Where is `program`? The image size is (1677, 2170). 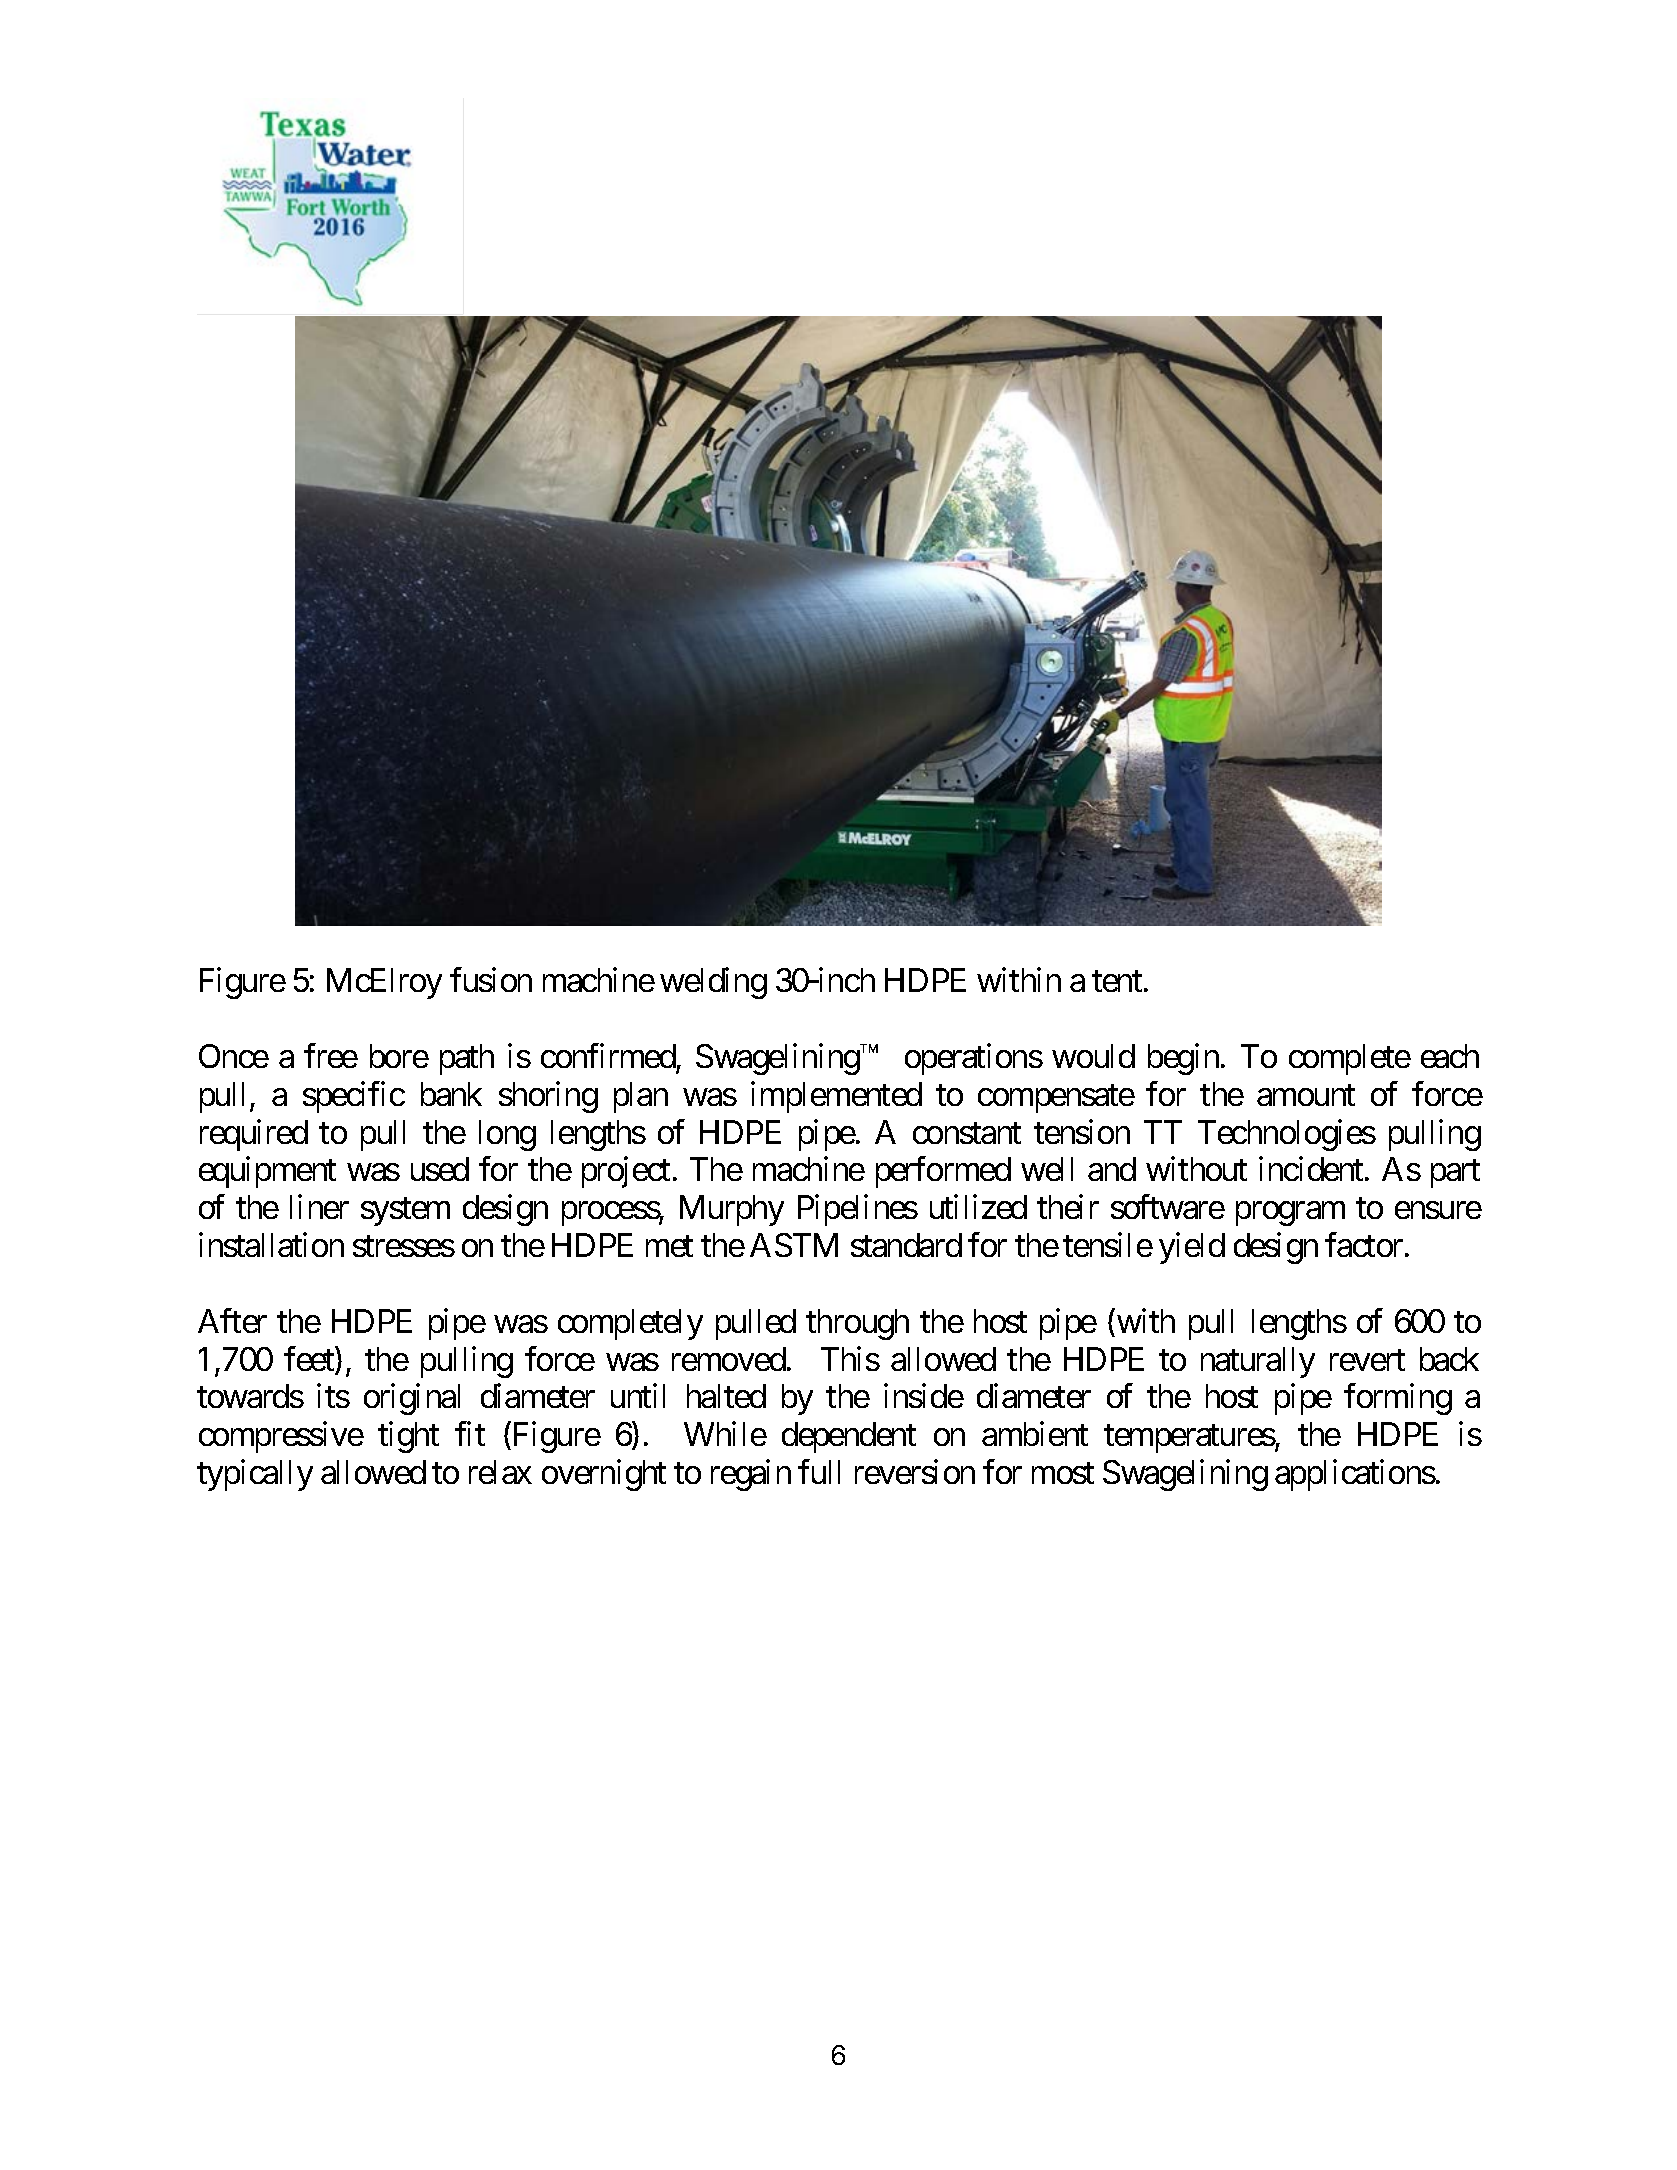 program is located at coordinates (1290, 1214).
